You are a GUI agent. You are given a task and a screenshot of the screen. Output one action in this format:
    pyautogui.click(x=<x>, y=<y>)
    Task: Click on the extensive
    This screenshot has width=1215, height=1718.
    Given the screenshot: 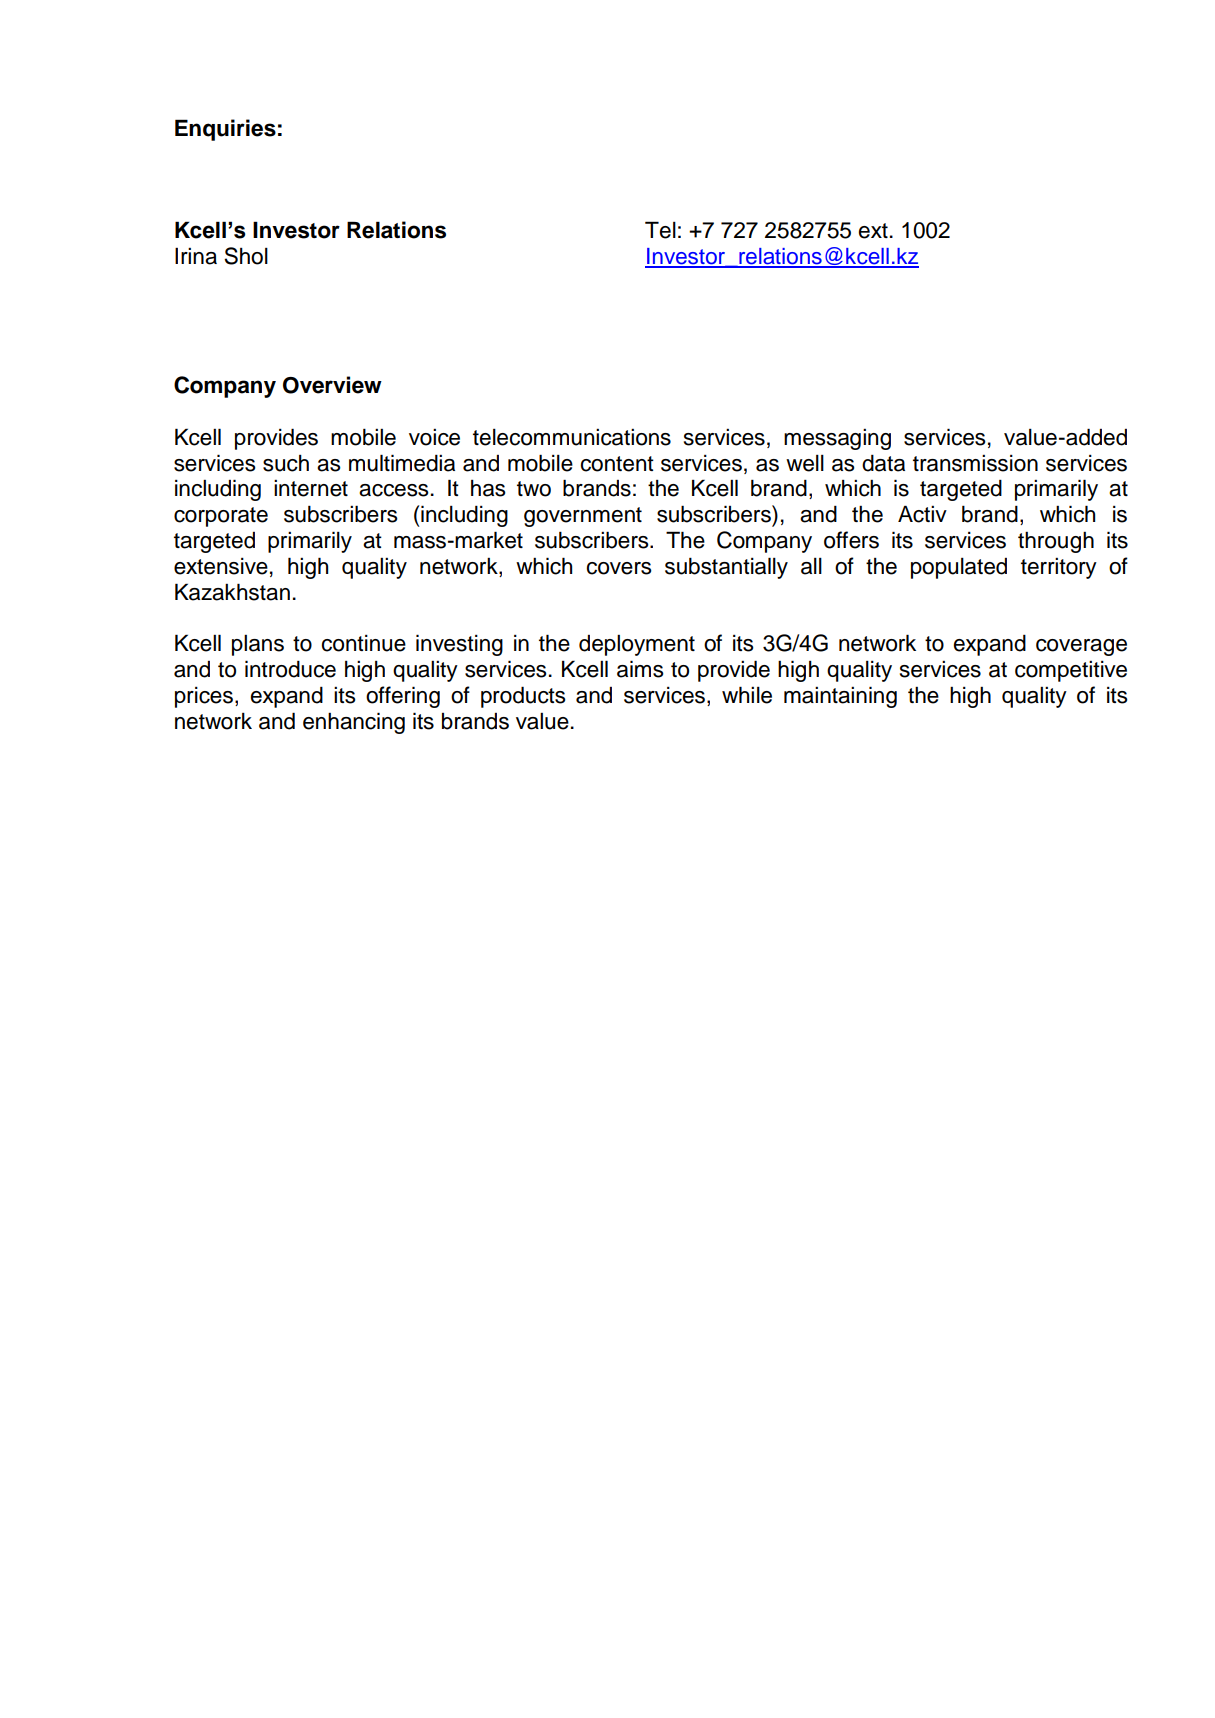 What is the action you would take?
    pyautogui.click(x=221, y=566)
